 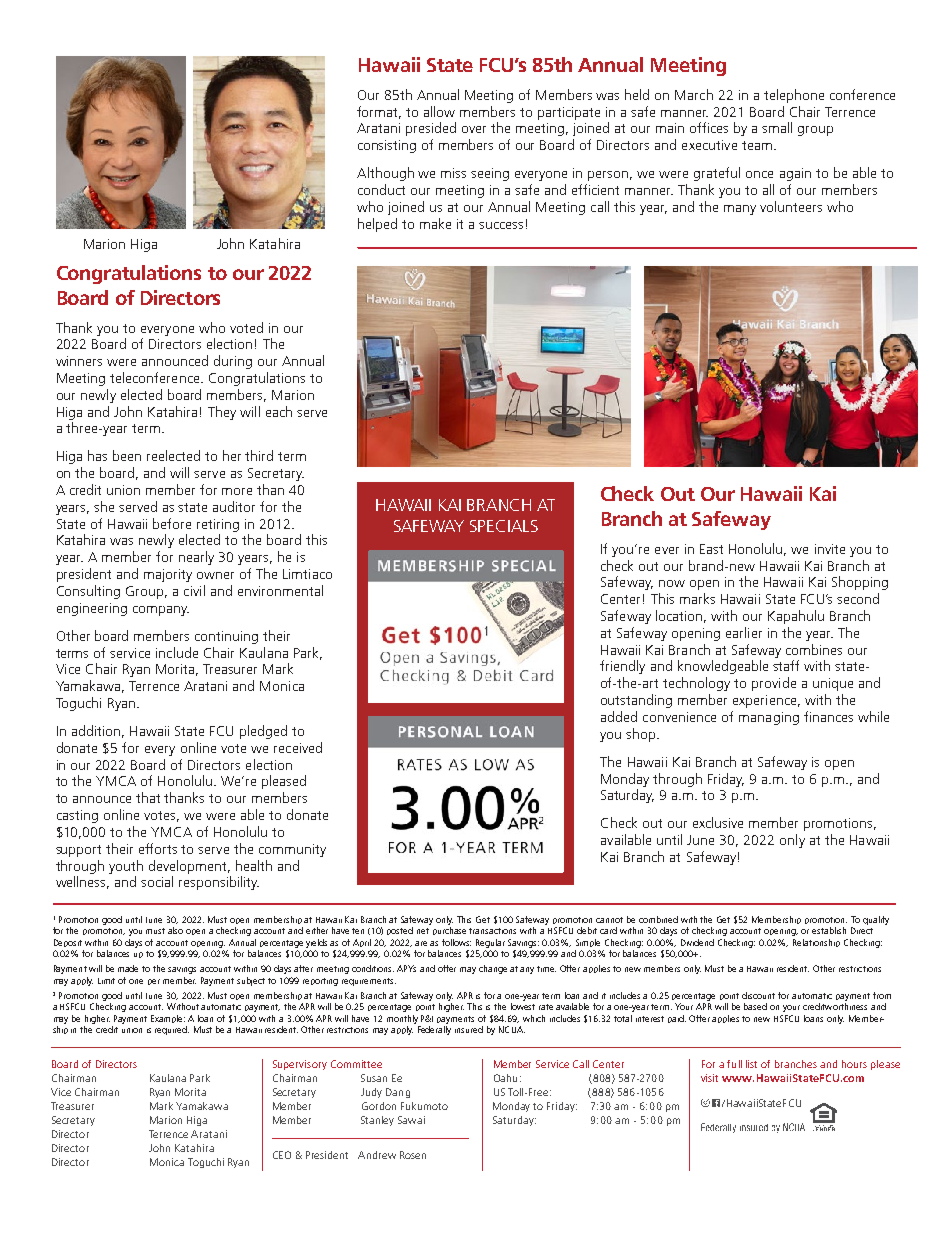 I want to click on added, so click(x=619, y=716).
